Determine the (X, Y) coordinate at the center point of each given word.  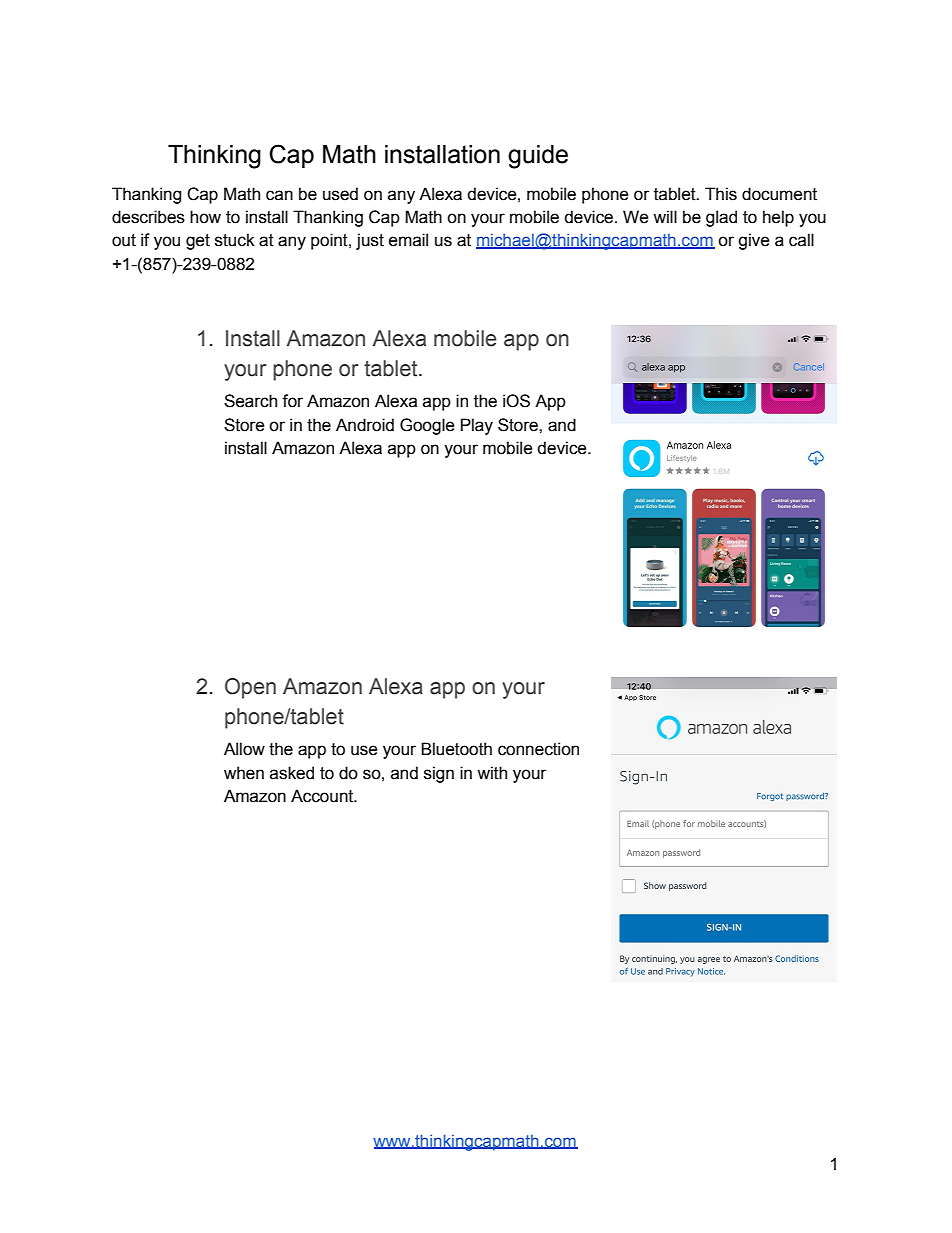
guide (538, 157)
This (721, 194)
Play (477, 426)
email (408, 240)
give (754, 241)
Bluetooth (456, 749)
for (292, 401)
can (279, 195)
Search (250, 401)
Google (427, 426)
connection (538, 749)
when (244, 773)
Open (250, 688)
